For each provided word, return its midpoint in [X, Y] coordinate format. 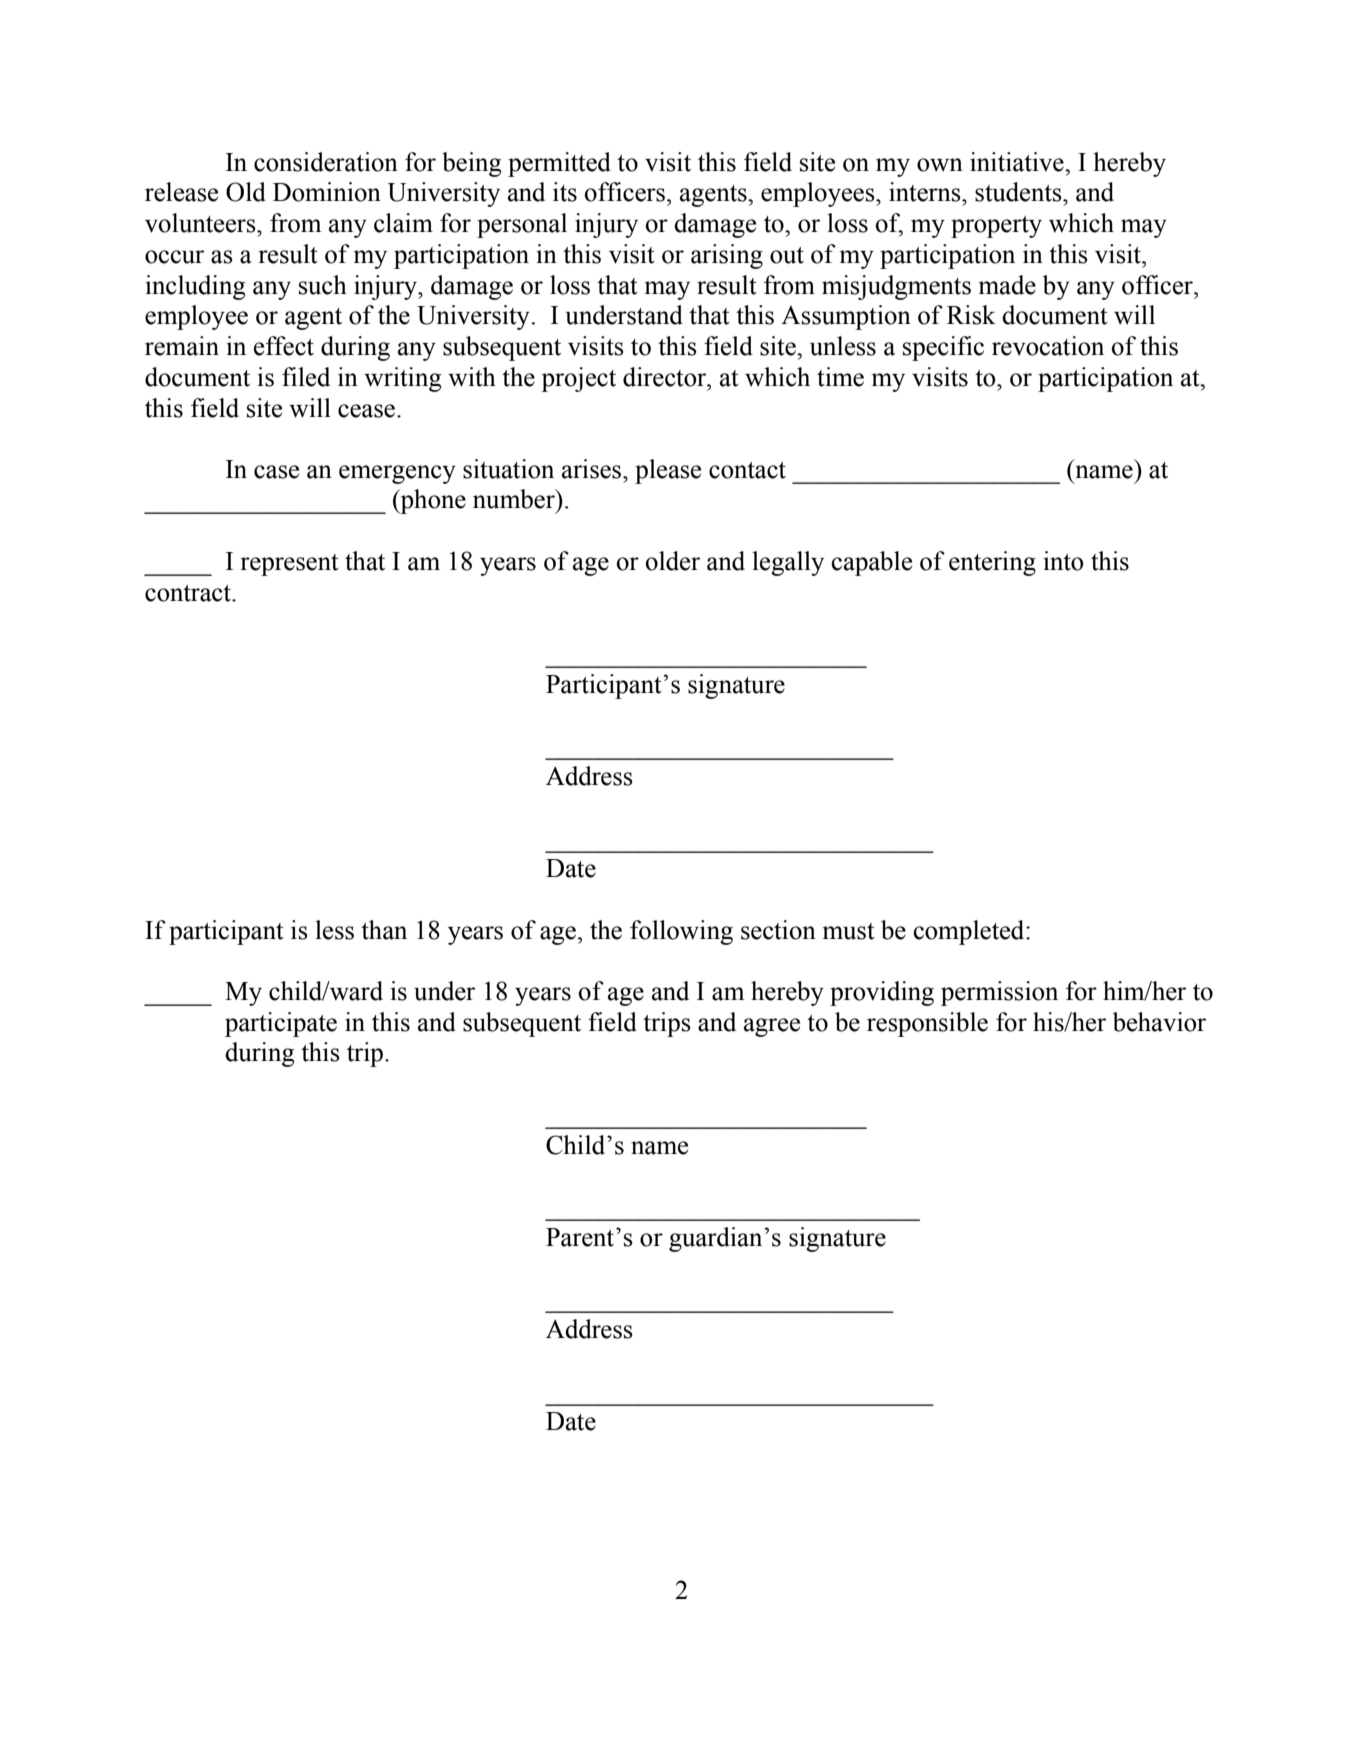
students [1019, 192]
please [668, 471]
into [1063, 561]
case [276, 472]
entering [992, 563]
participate [281, 1024]
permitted [559, 164]
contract [189, 593]
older [673, 561]
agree [772, 1027]
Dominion [327, 192]
